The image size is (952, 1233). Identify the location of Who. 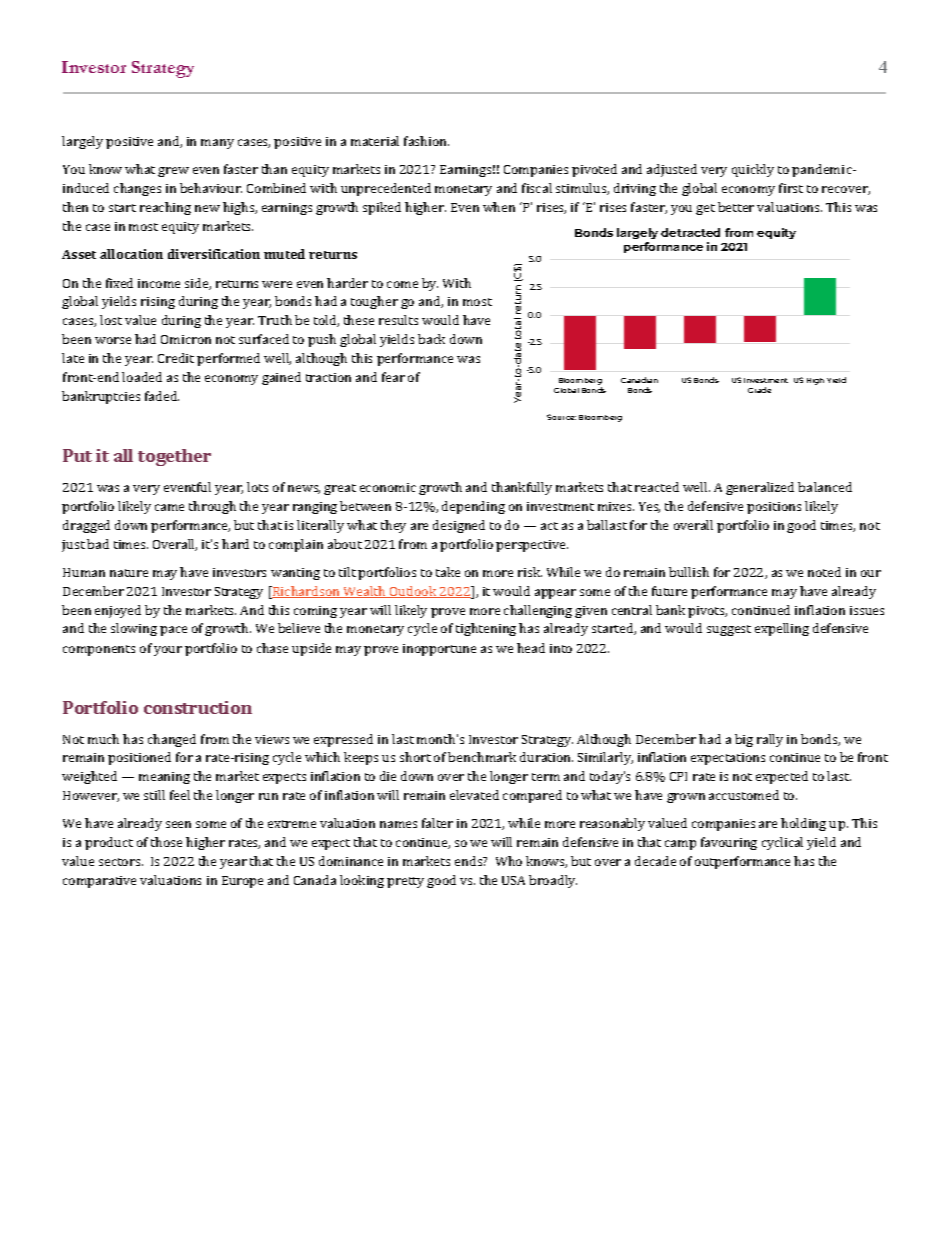
(509, 861).
